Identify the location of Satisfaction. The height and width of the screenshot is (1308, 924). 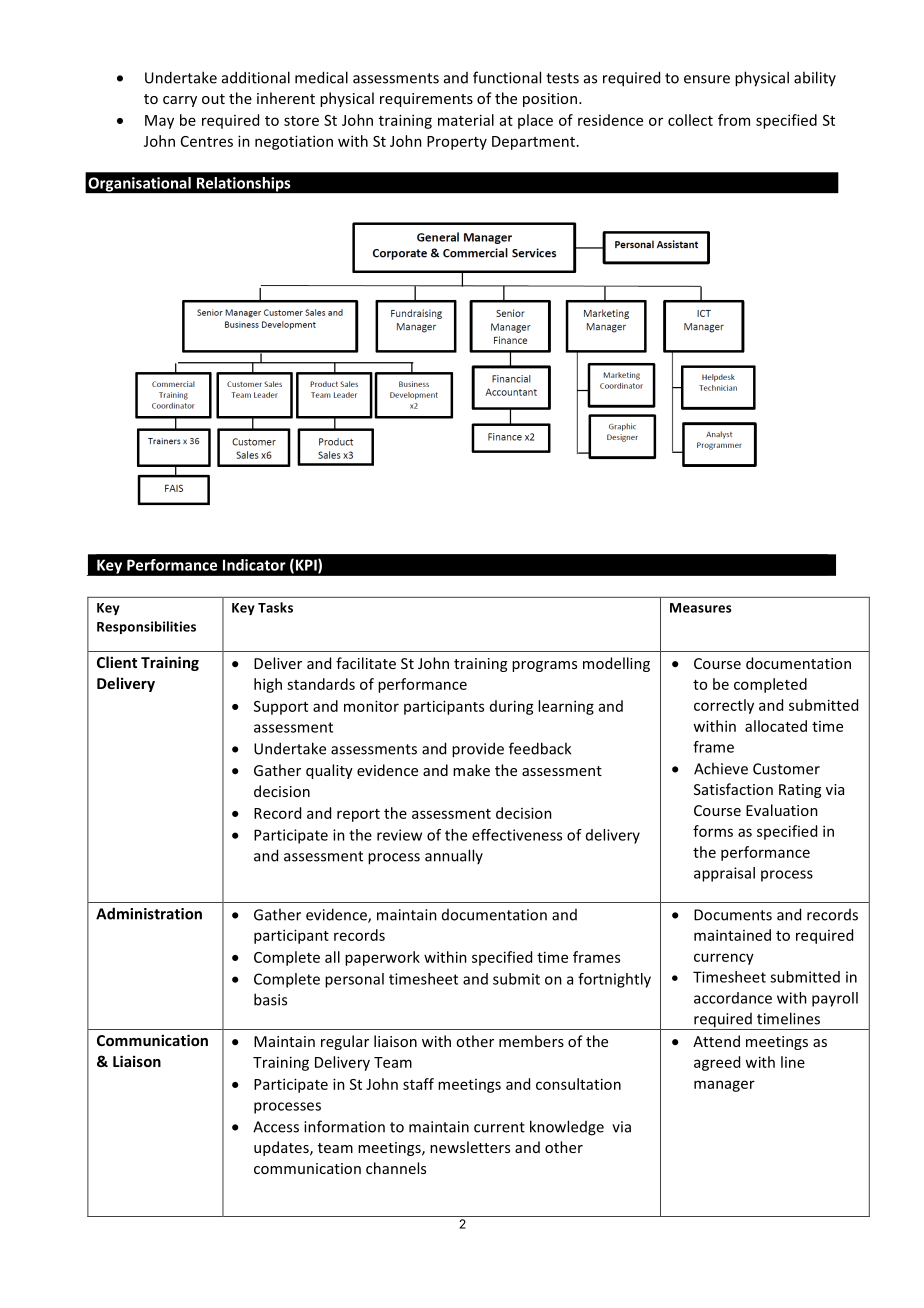
(733, 789).
